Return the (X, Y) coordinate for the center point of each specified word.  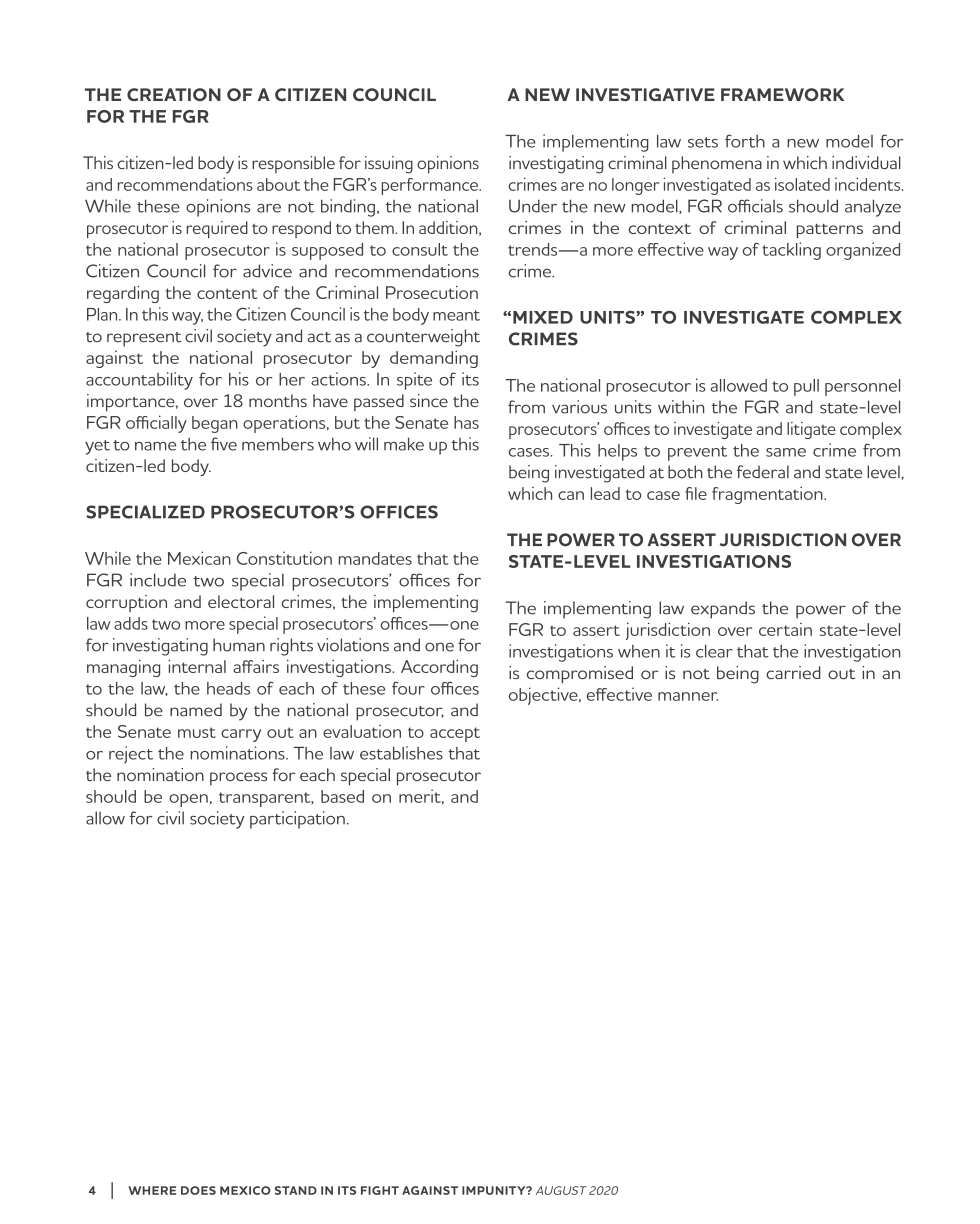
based (342, 796)
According (439, 668)
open (188, 800)
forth (745, 141)
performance (431, 186)
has (466, 422)
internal (197, 666)
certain (785, 629)
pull (806, 387)
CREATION (174, 94)
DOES (198, 1190)
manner (688, 696)
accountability (139, 381)
